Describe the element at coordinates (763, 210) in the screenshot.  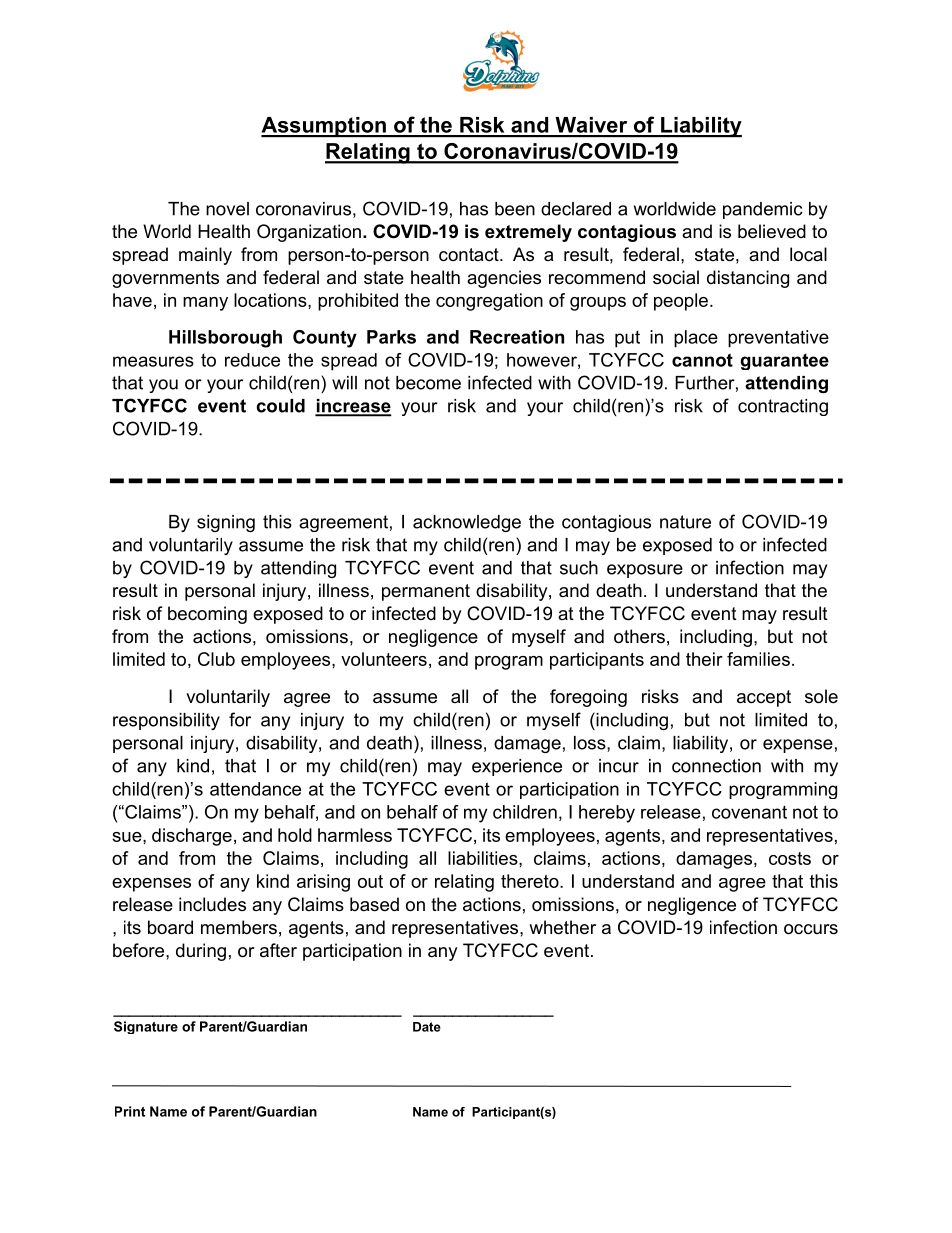
I see `pandemic` at that location.
